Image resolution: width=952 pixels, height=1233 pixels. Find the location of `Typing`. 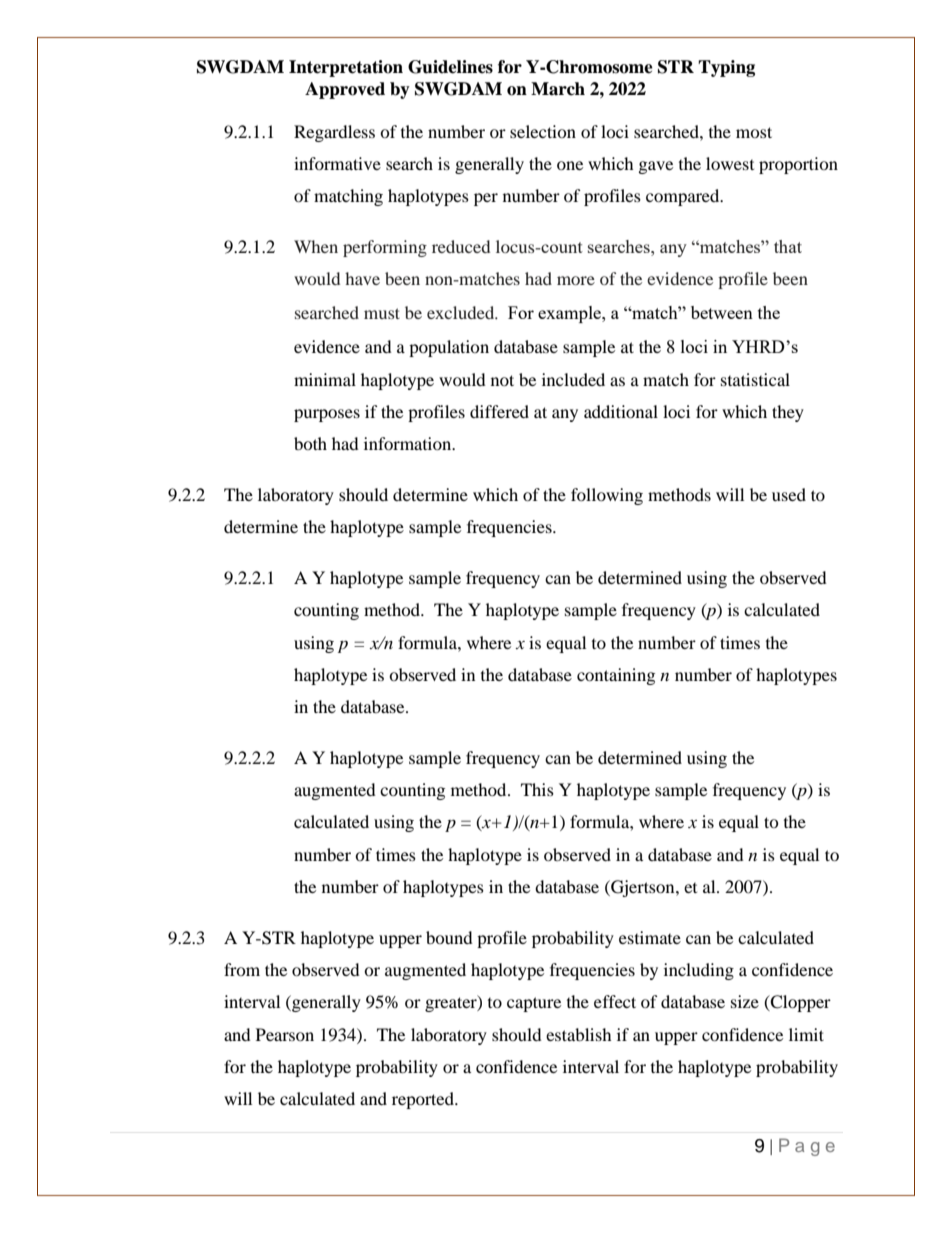

Typing is located at coordinates (726, 68).
